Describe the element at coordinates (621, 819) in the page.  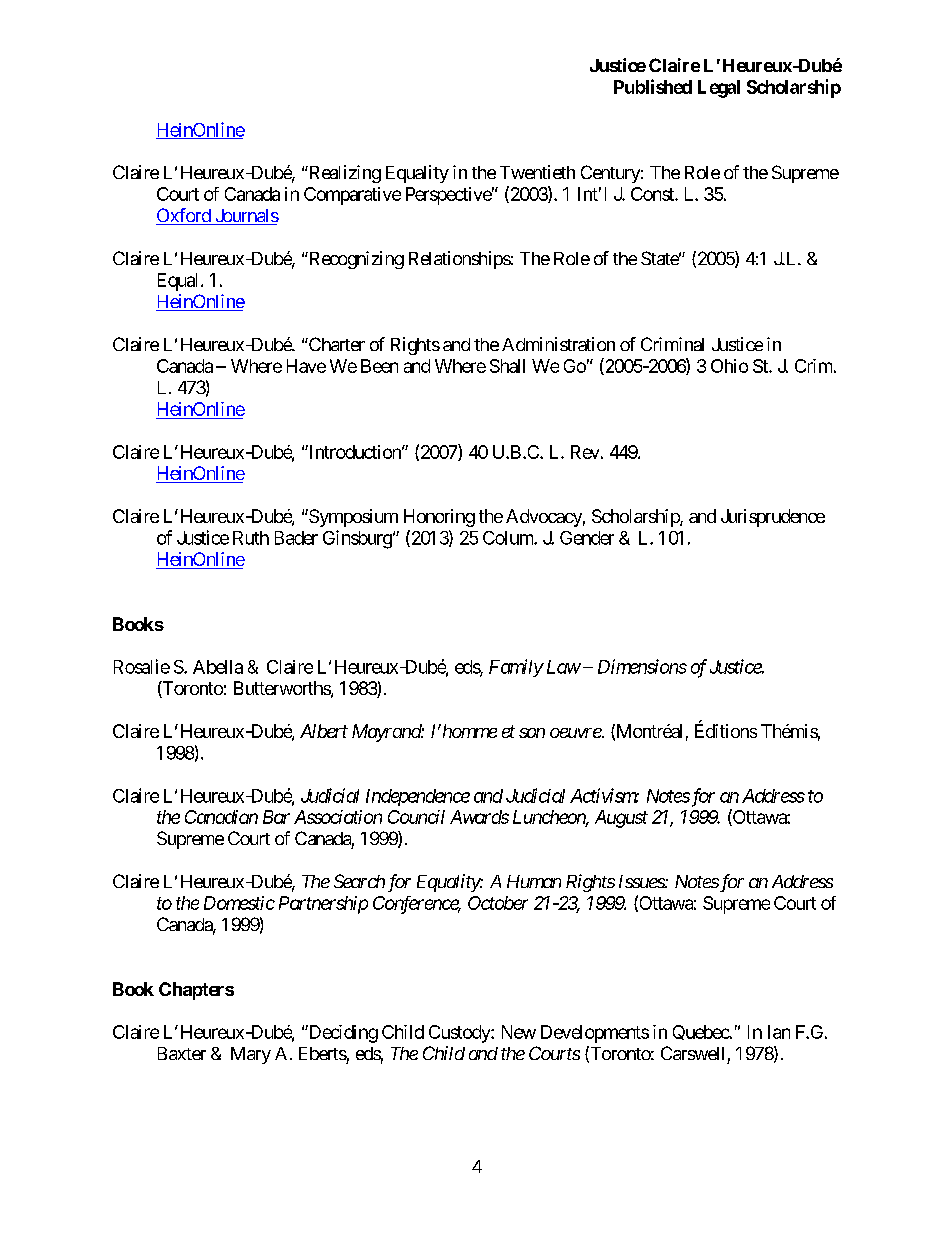
I see `August` at that location.
